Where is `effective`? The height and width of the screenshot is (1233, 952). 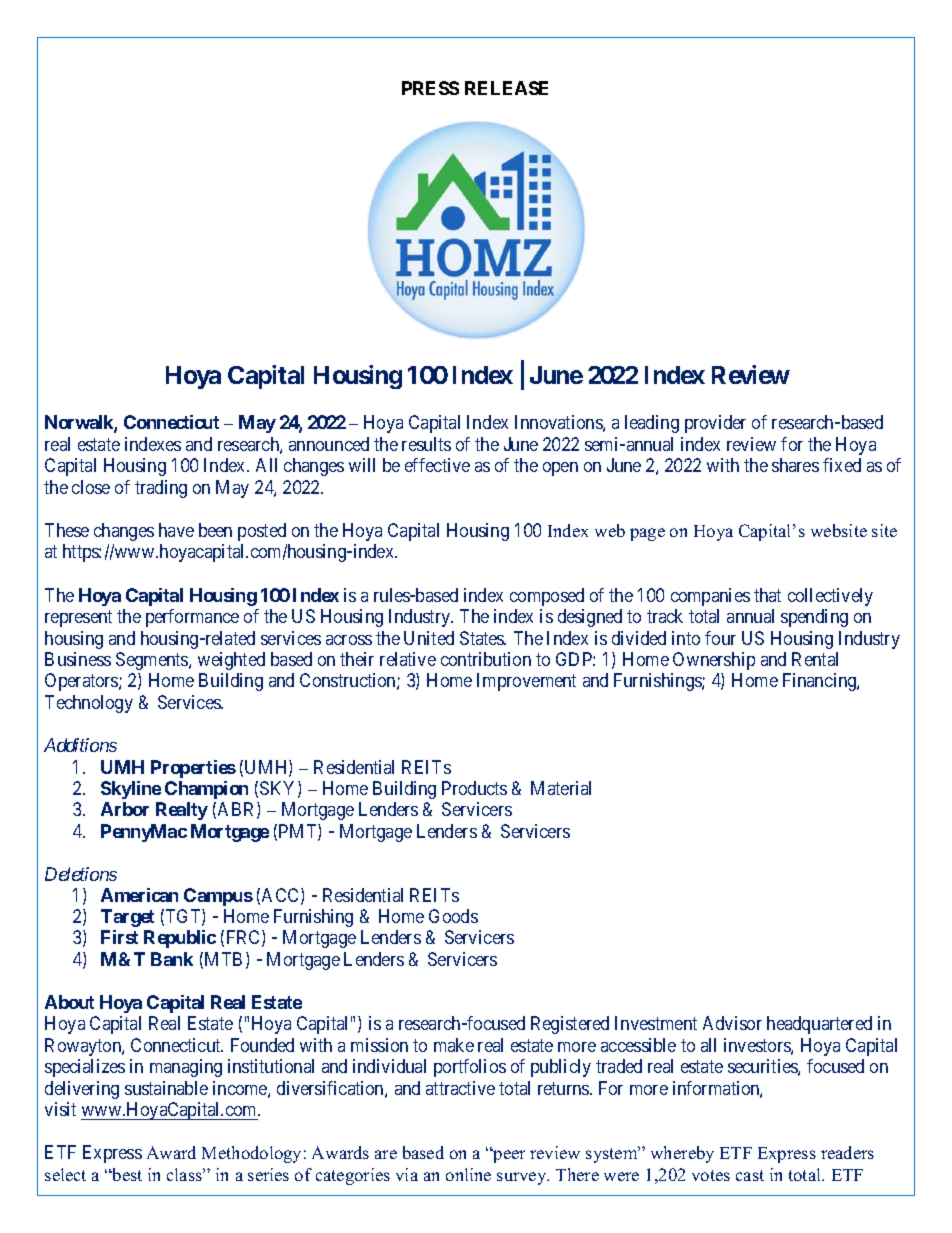
effective is located at coordinates (437, 465).
